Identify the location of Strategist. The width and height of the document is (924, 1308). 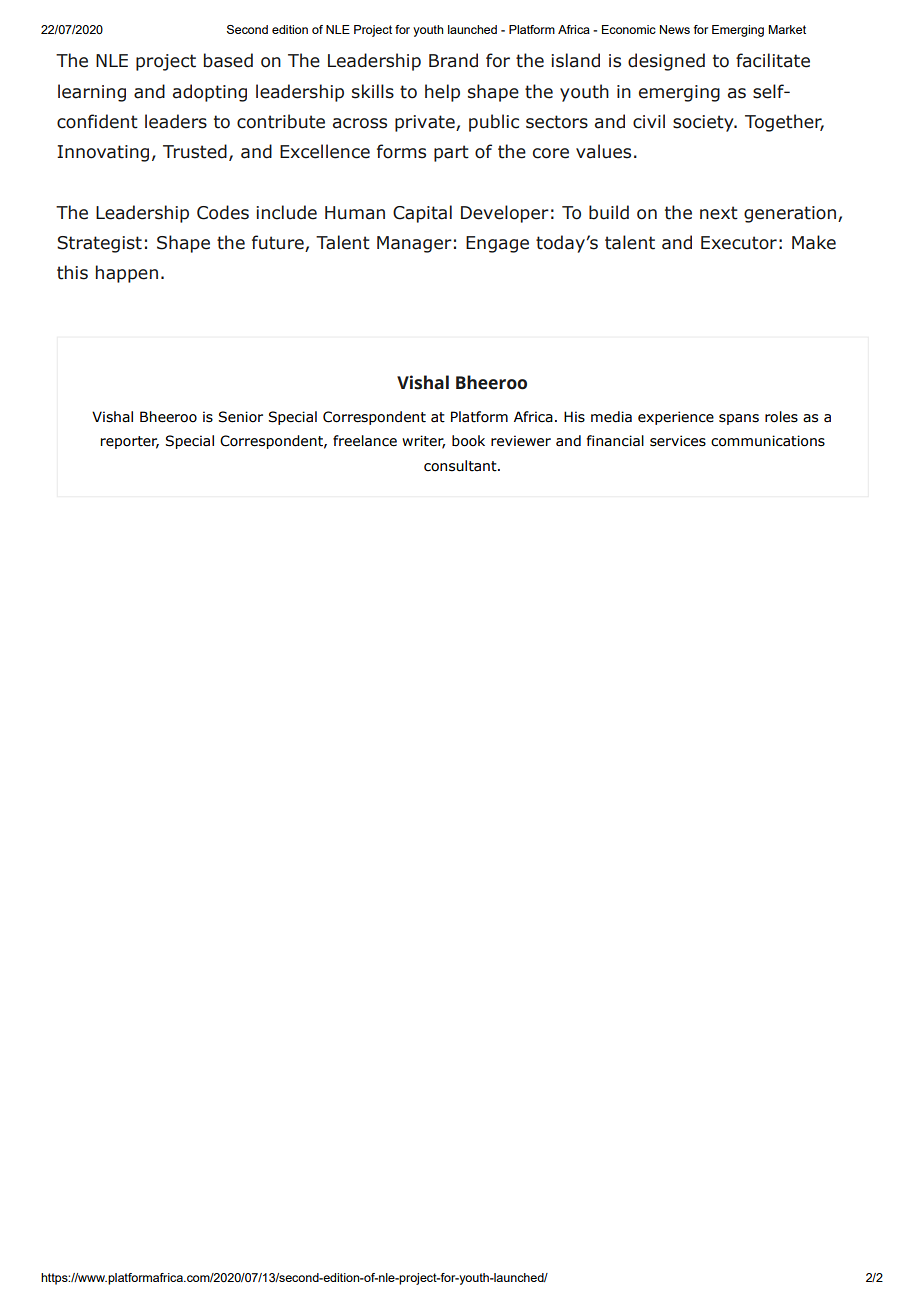
(99, 244).
